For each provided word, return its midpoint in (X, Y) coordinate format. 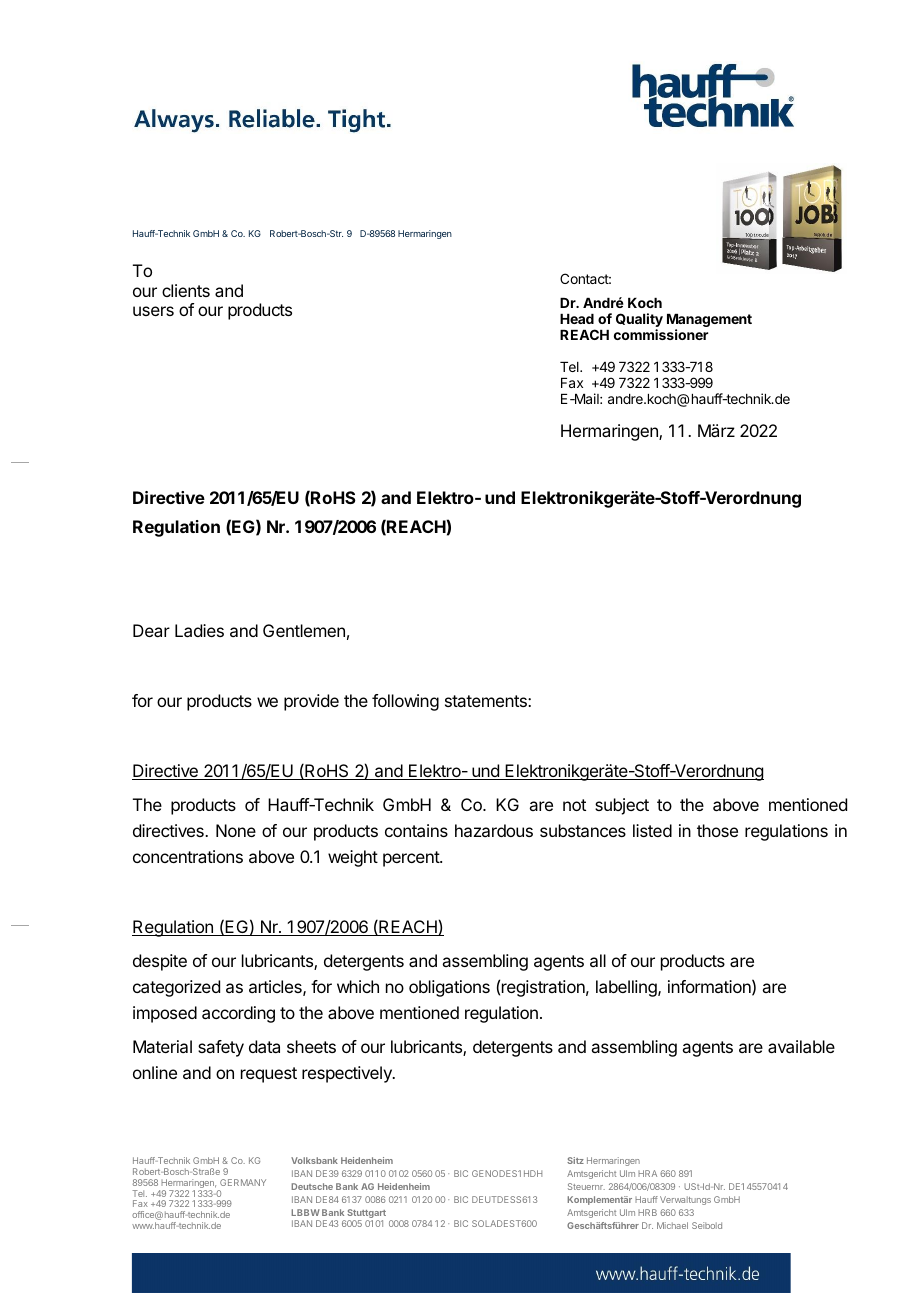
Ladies (199, 630)
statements (487, 701)
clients (186, 290)
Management (709, 322)
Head (577, 319)
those (717, 830)
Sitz (575, 1160)
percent (412, 859)
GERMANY (243, 1182)
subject (622, 806)
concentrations (188, 856)
